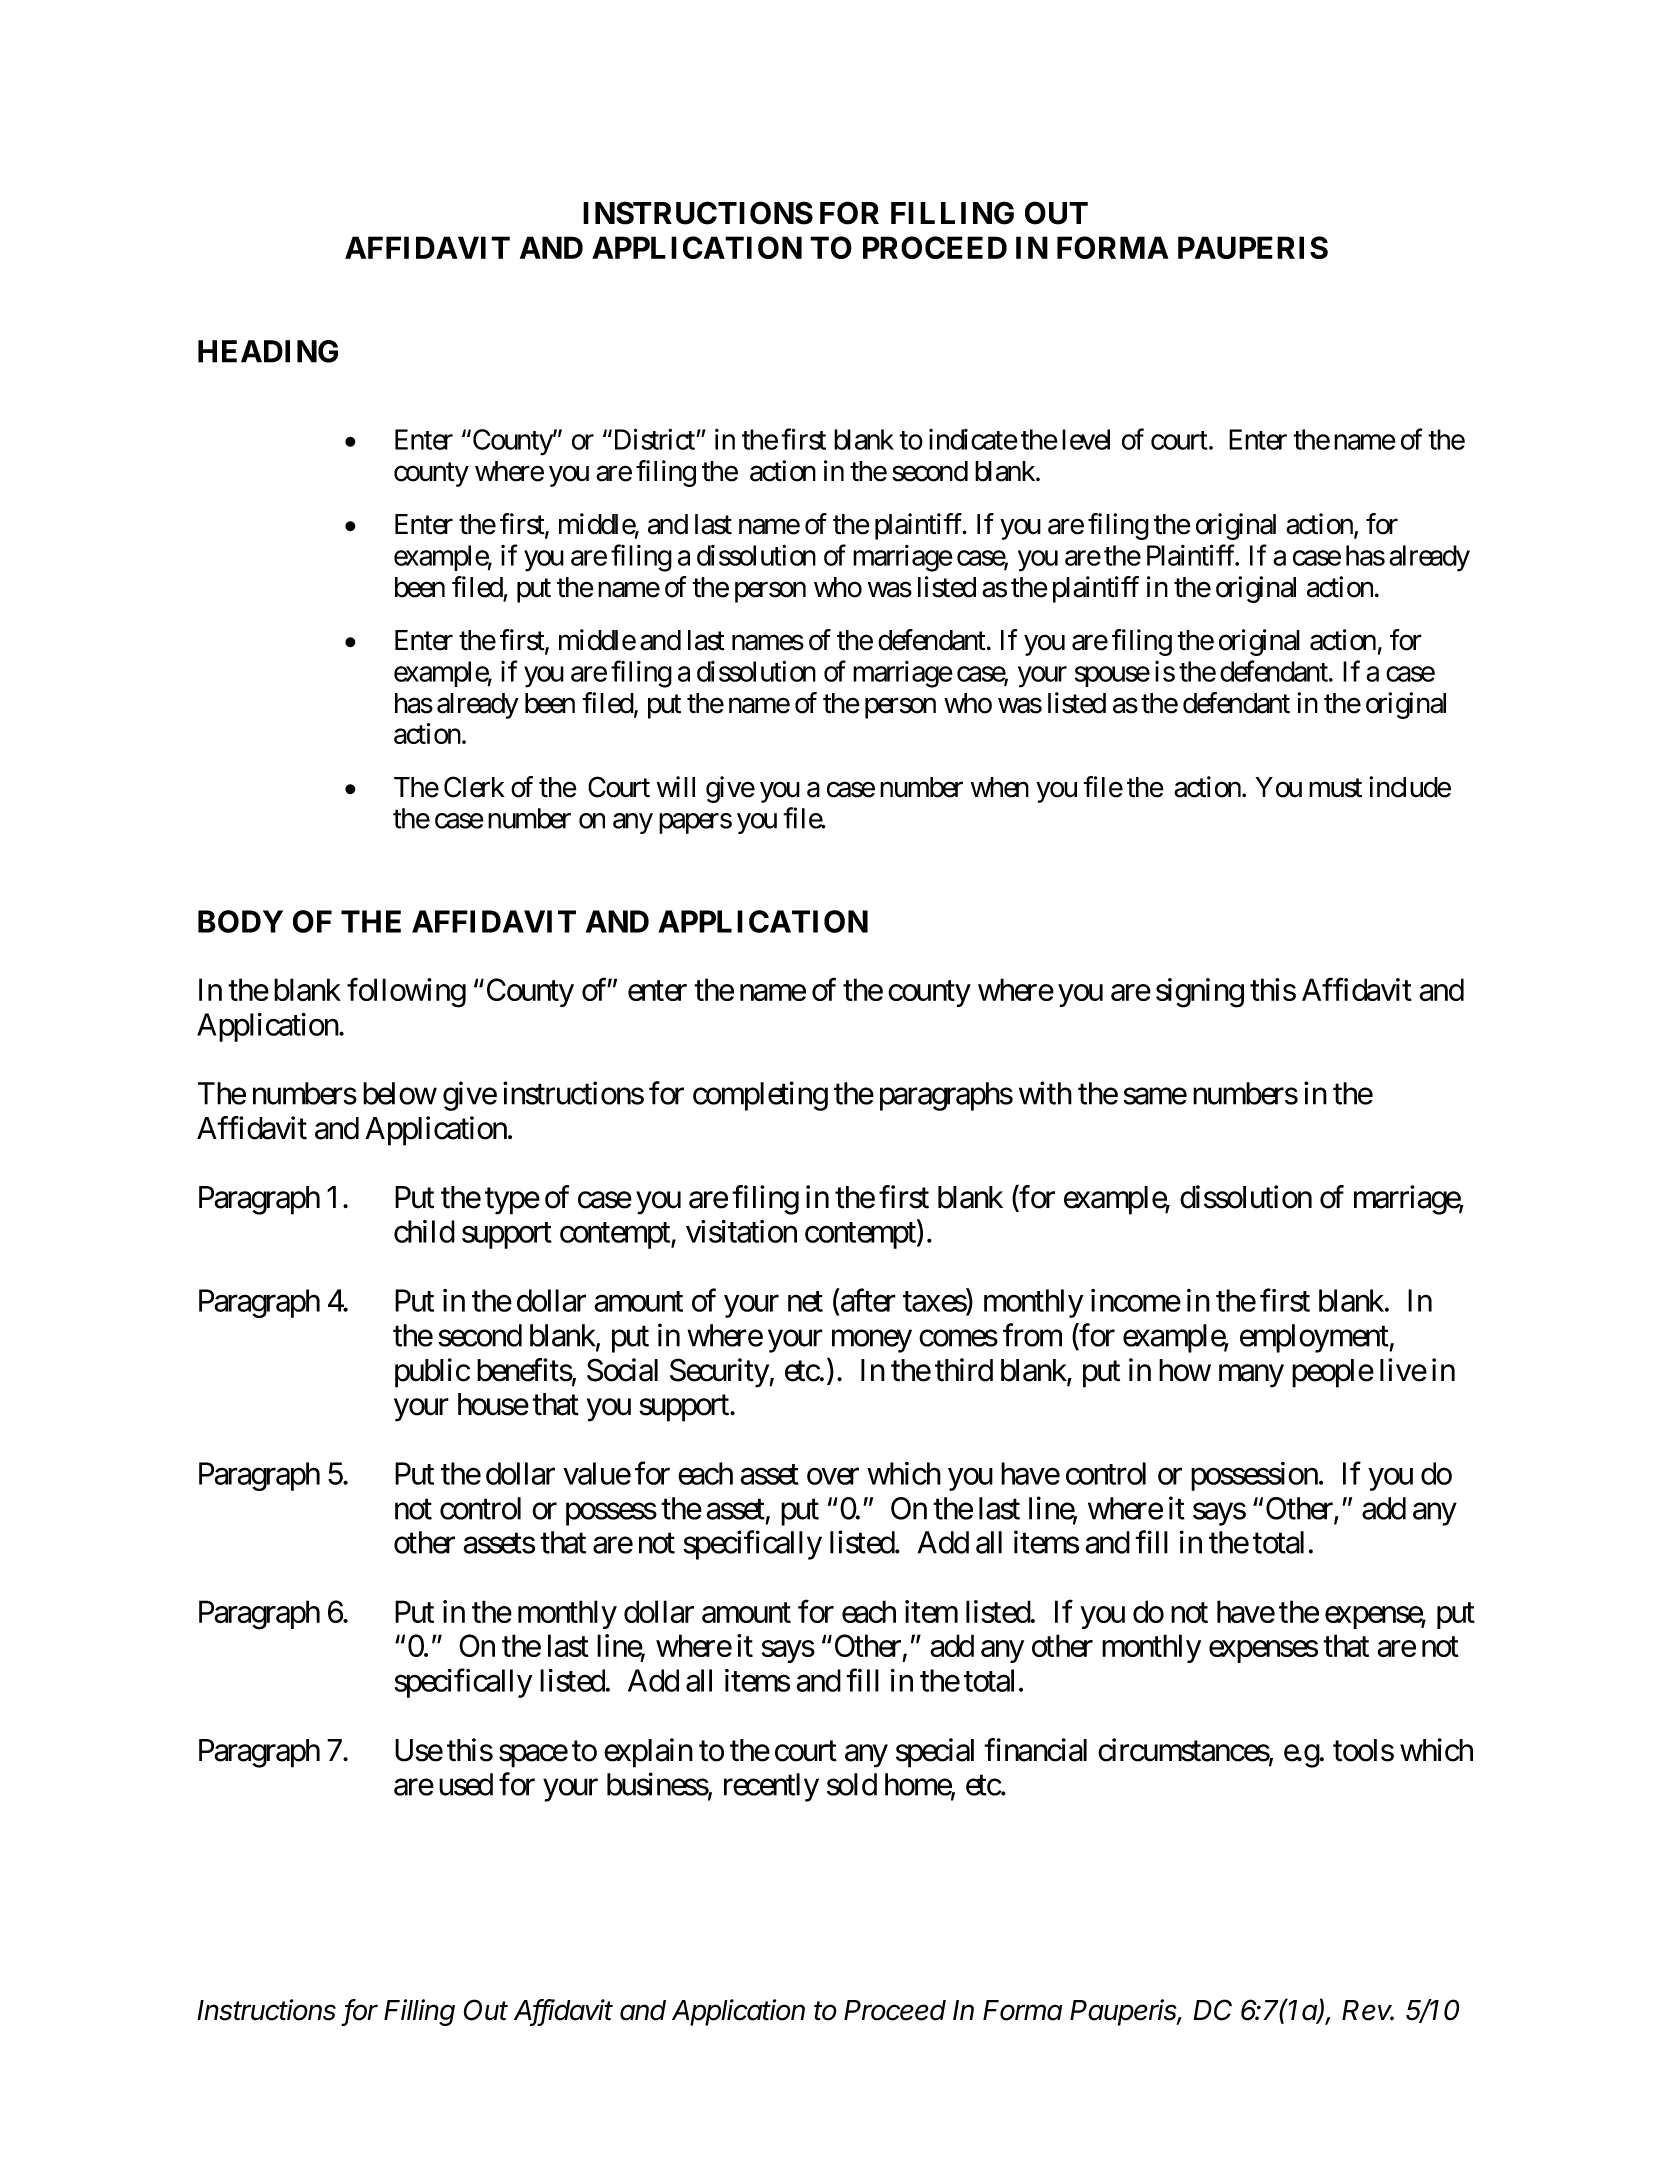 This screenshot has height=2163, width=1671. What do you see at coordinates (424, 1231) in the screenshot?
I see `child` at bounding box center [424, 1231].
